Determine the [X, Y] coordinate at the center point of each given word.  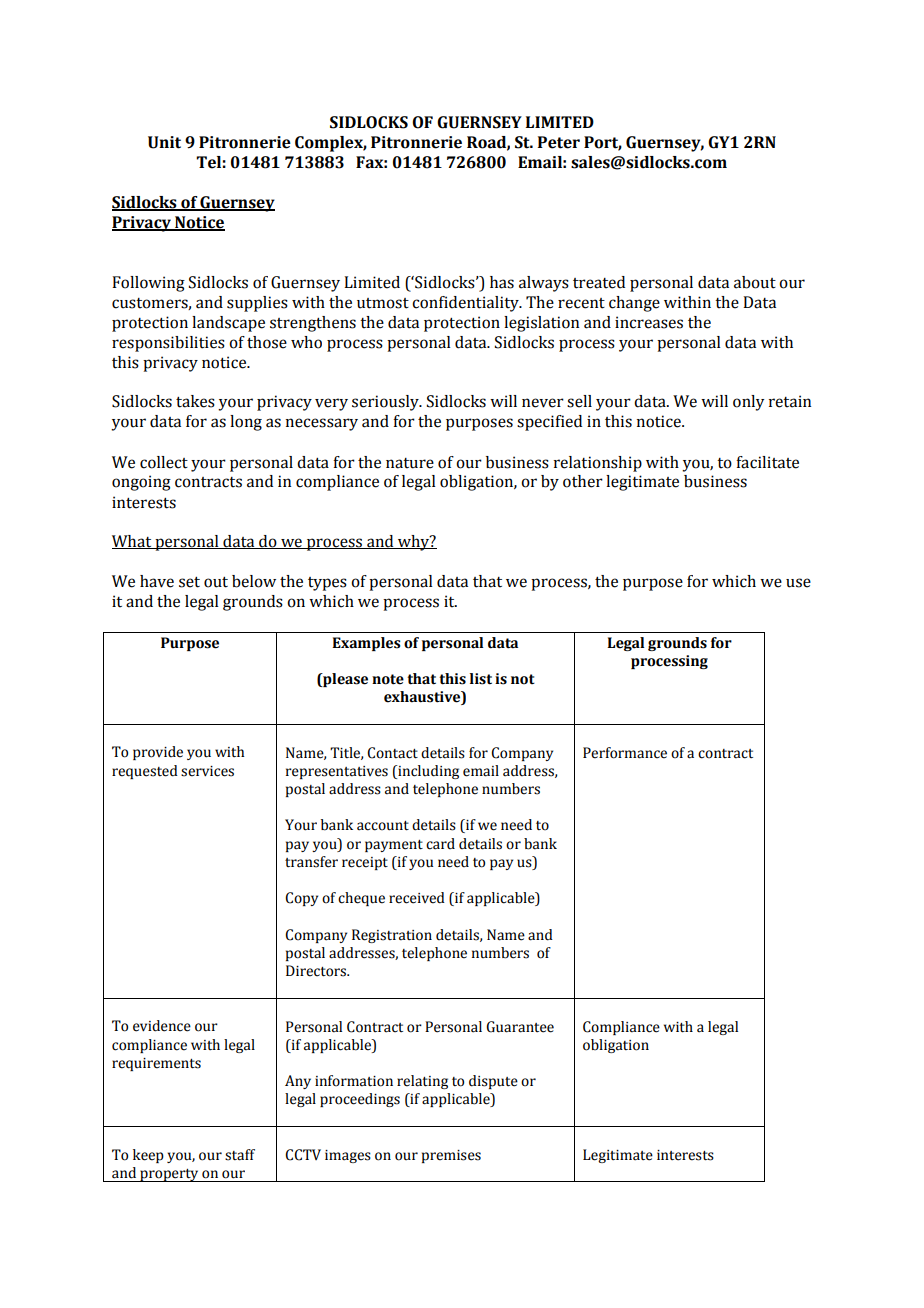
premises [451, 1156]
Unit [164, 142]
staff [240, 1155]
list [481, 679]
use [798, 583]
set [189, 582]
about [755, 282]
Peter [559, 142]
